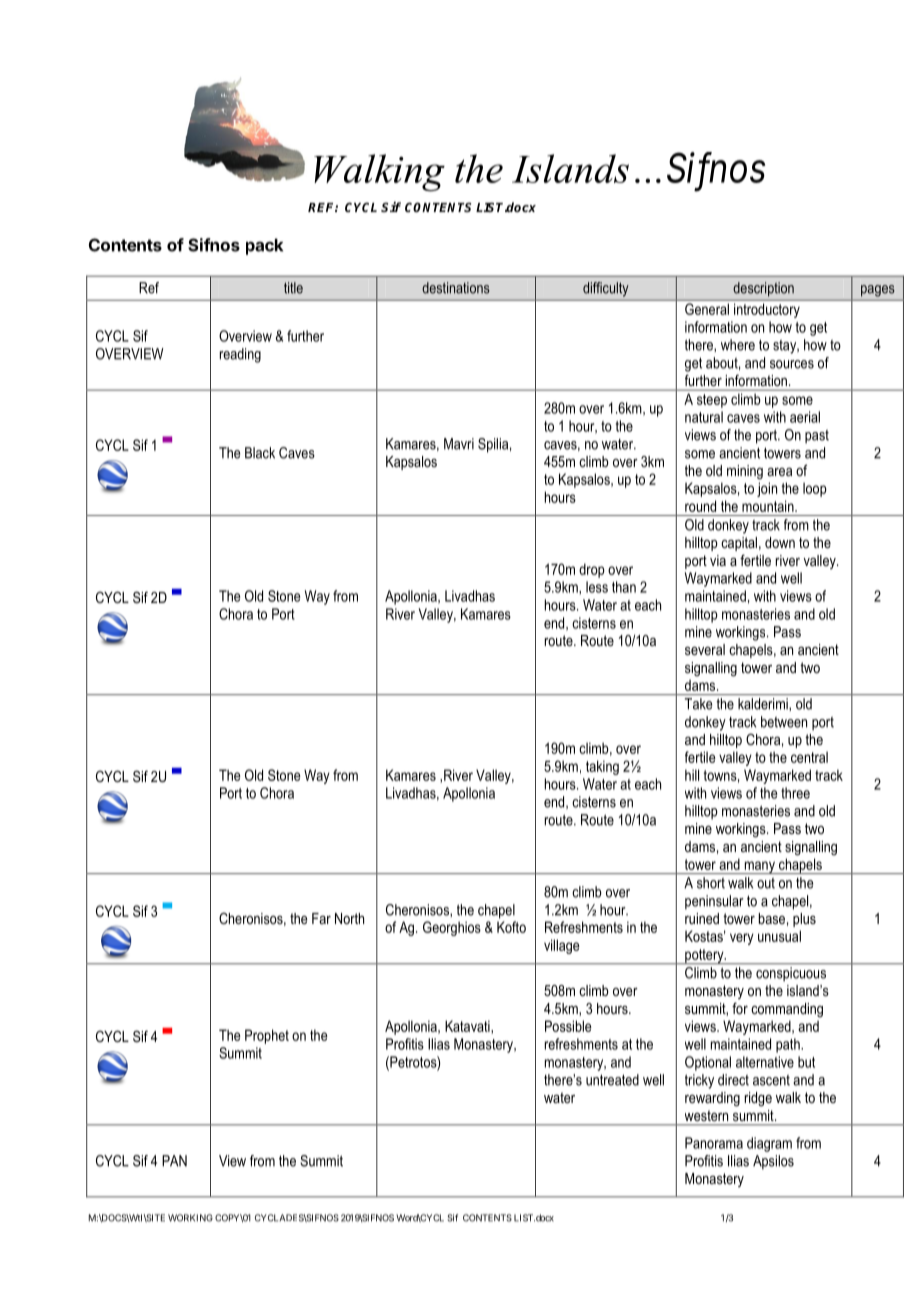 The image size is (924, 1308). What do you see at coordinates (321, 918) in the screenshot?
I see `Far` at bounding box center [321, 918].
